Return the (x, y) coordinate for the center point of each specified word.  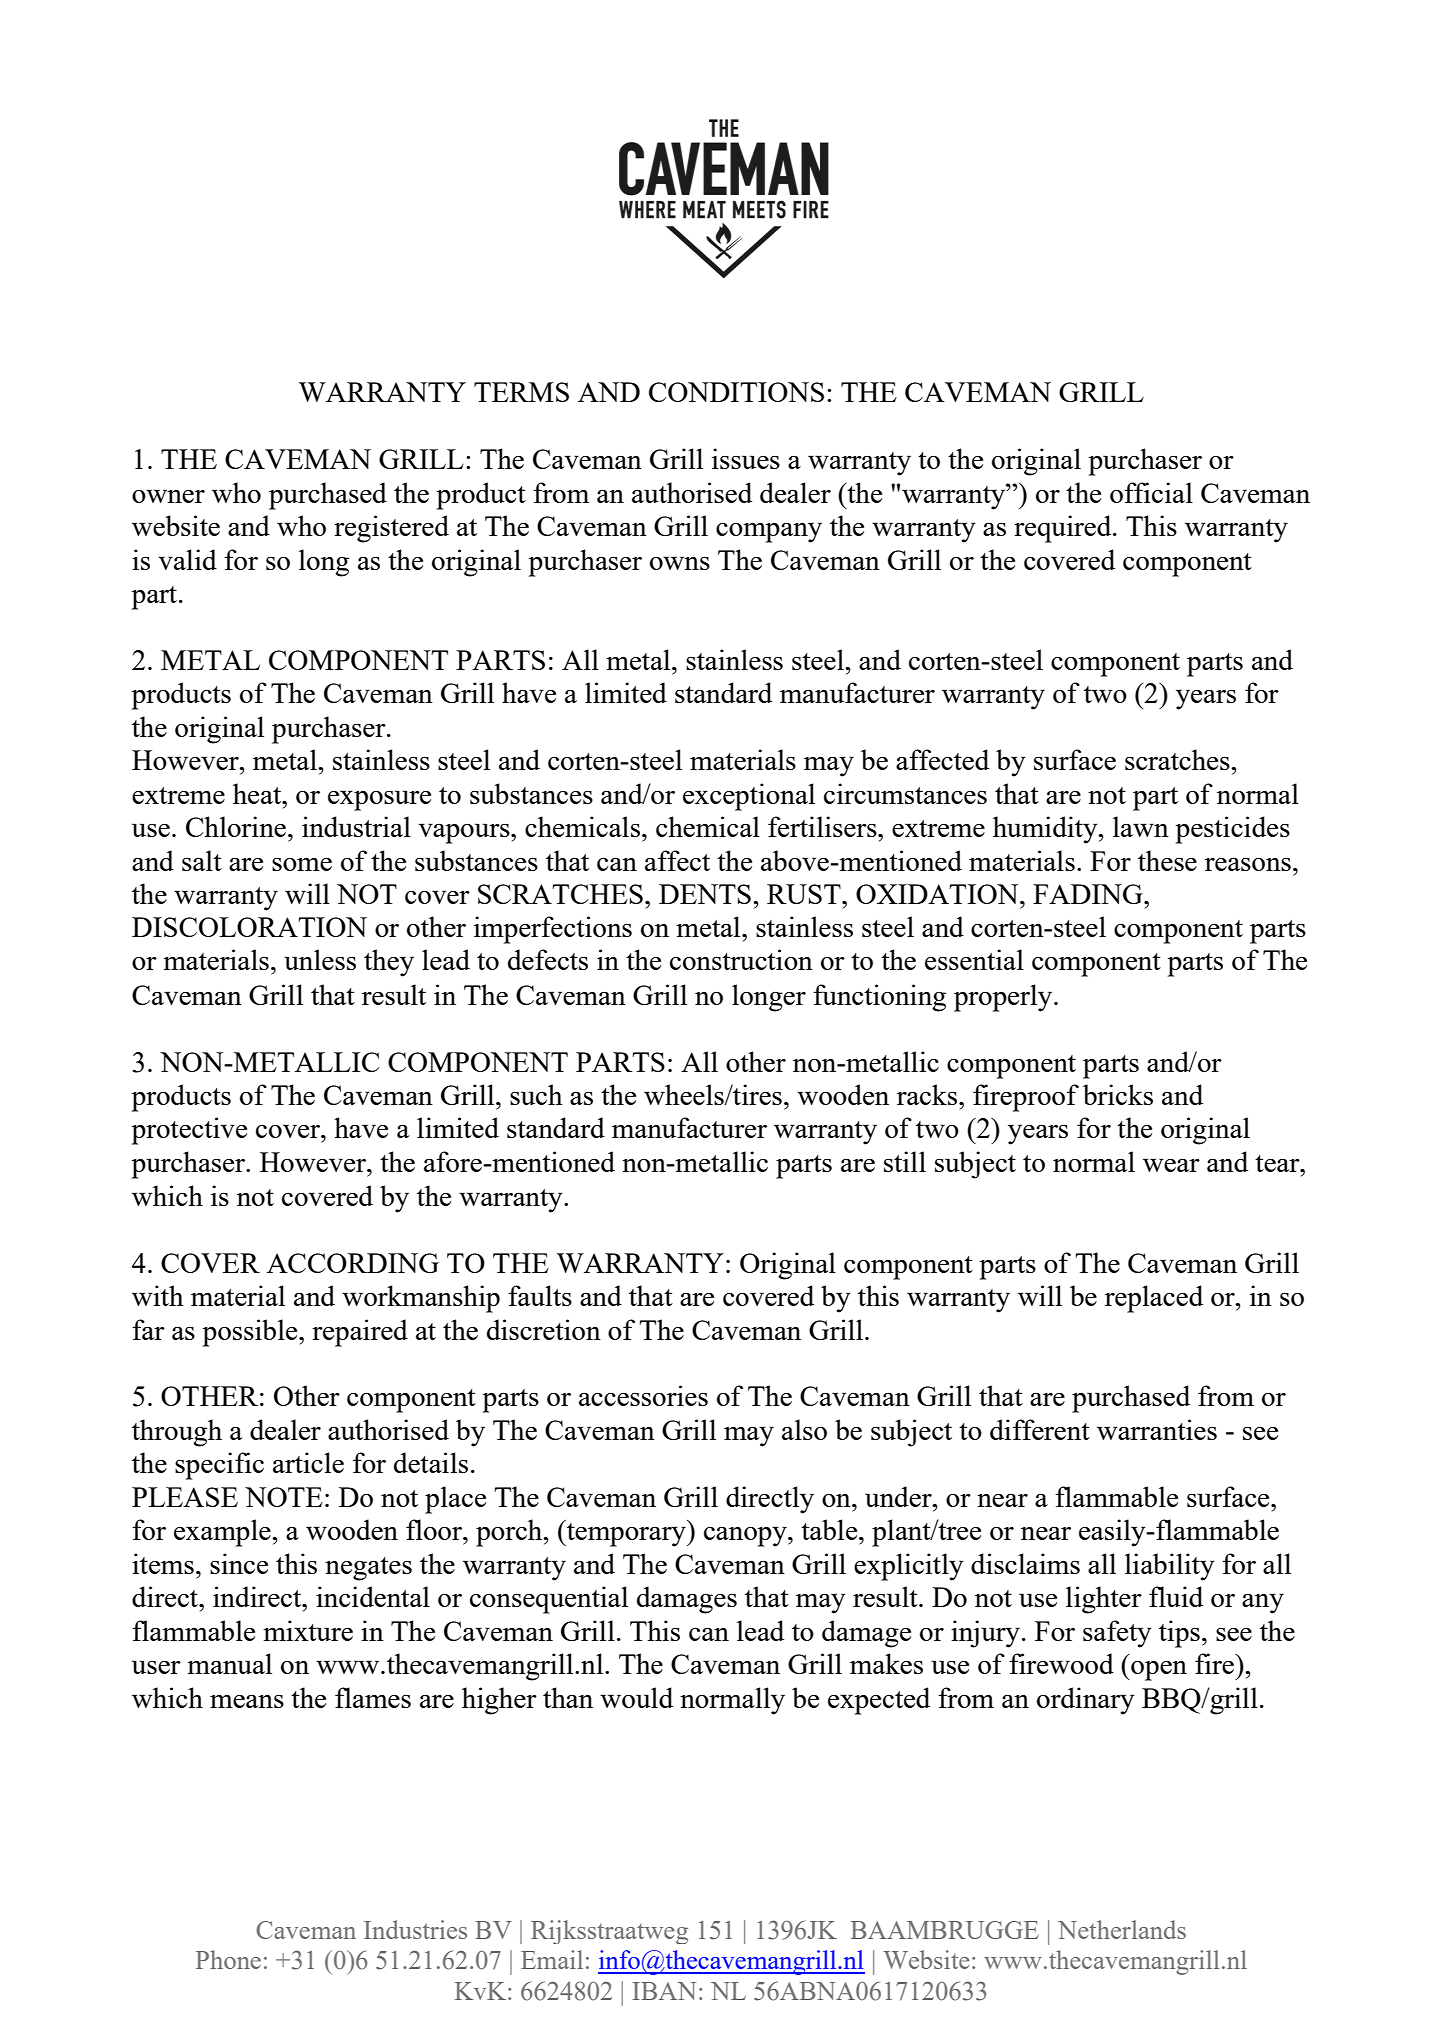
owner (168, 496)
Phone (228, 1959)
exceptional (749, 797)
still (905, 1161)
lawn (1141, 826)
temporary (626, 1533)
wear (1171, 1165)
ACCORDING (353, 1263)
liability (1170, 1567)
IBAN (664, 1991)
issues (746, 458)
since (239, 1563)
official (1151, 492)
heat (258, 793)
